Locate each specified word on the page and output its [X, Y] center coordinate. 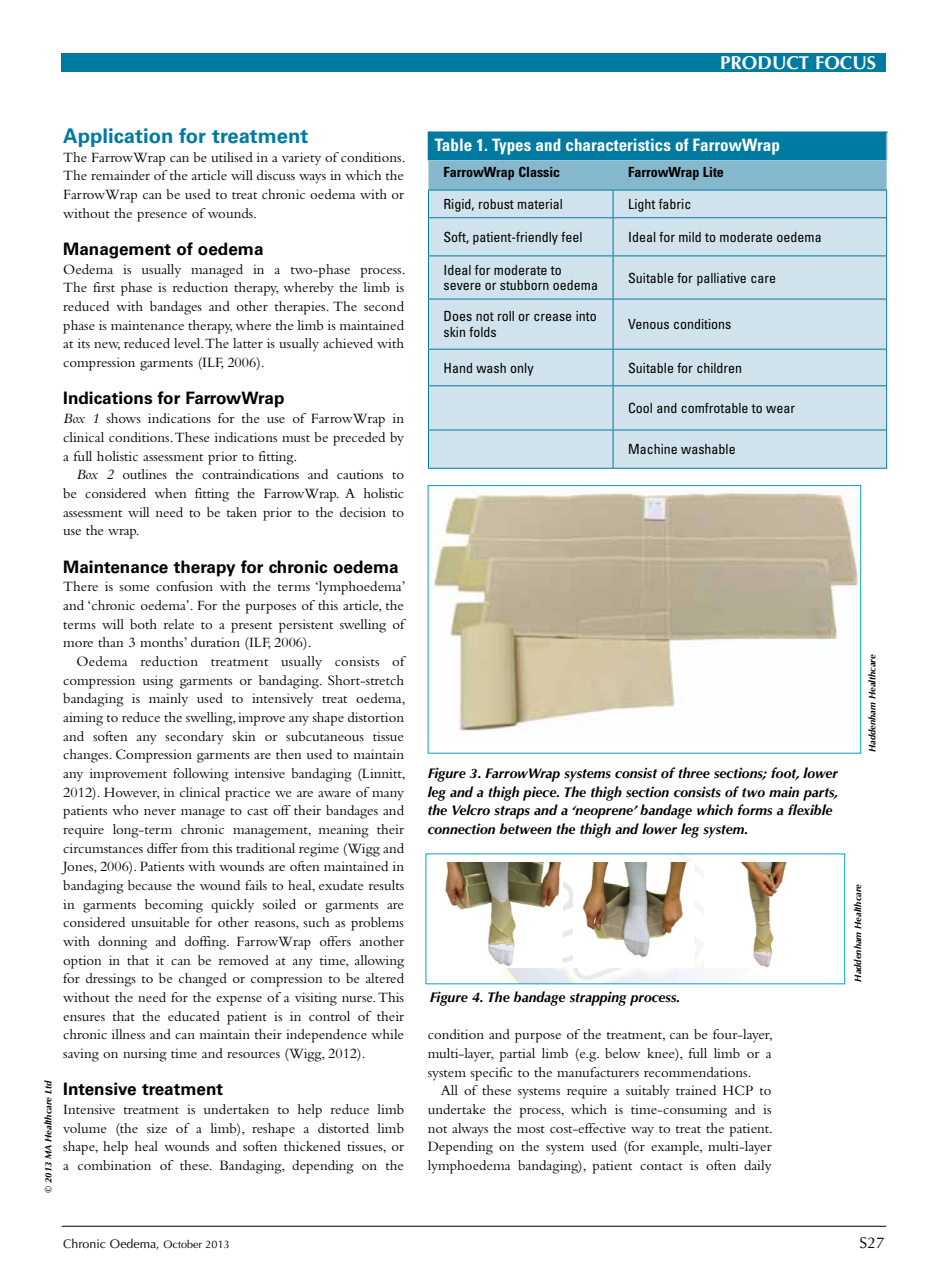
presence [162, 217]
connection [461, 829]
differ [162, 848]
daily [758, 1167]
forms [754, 810]
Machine [653, 449]
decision [363, 512]
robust [496, 204]
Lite [713, 172]
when [170, 493]
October [182, 1244]
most [531, 1129]
